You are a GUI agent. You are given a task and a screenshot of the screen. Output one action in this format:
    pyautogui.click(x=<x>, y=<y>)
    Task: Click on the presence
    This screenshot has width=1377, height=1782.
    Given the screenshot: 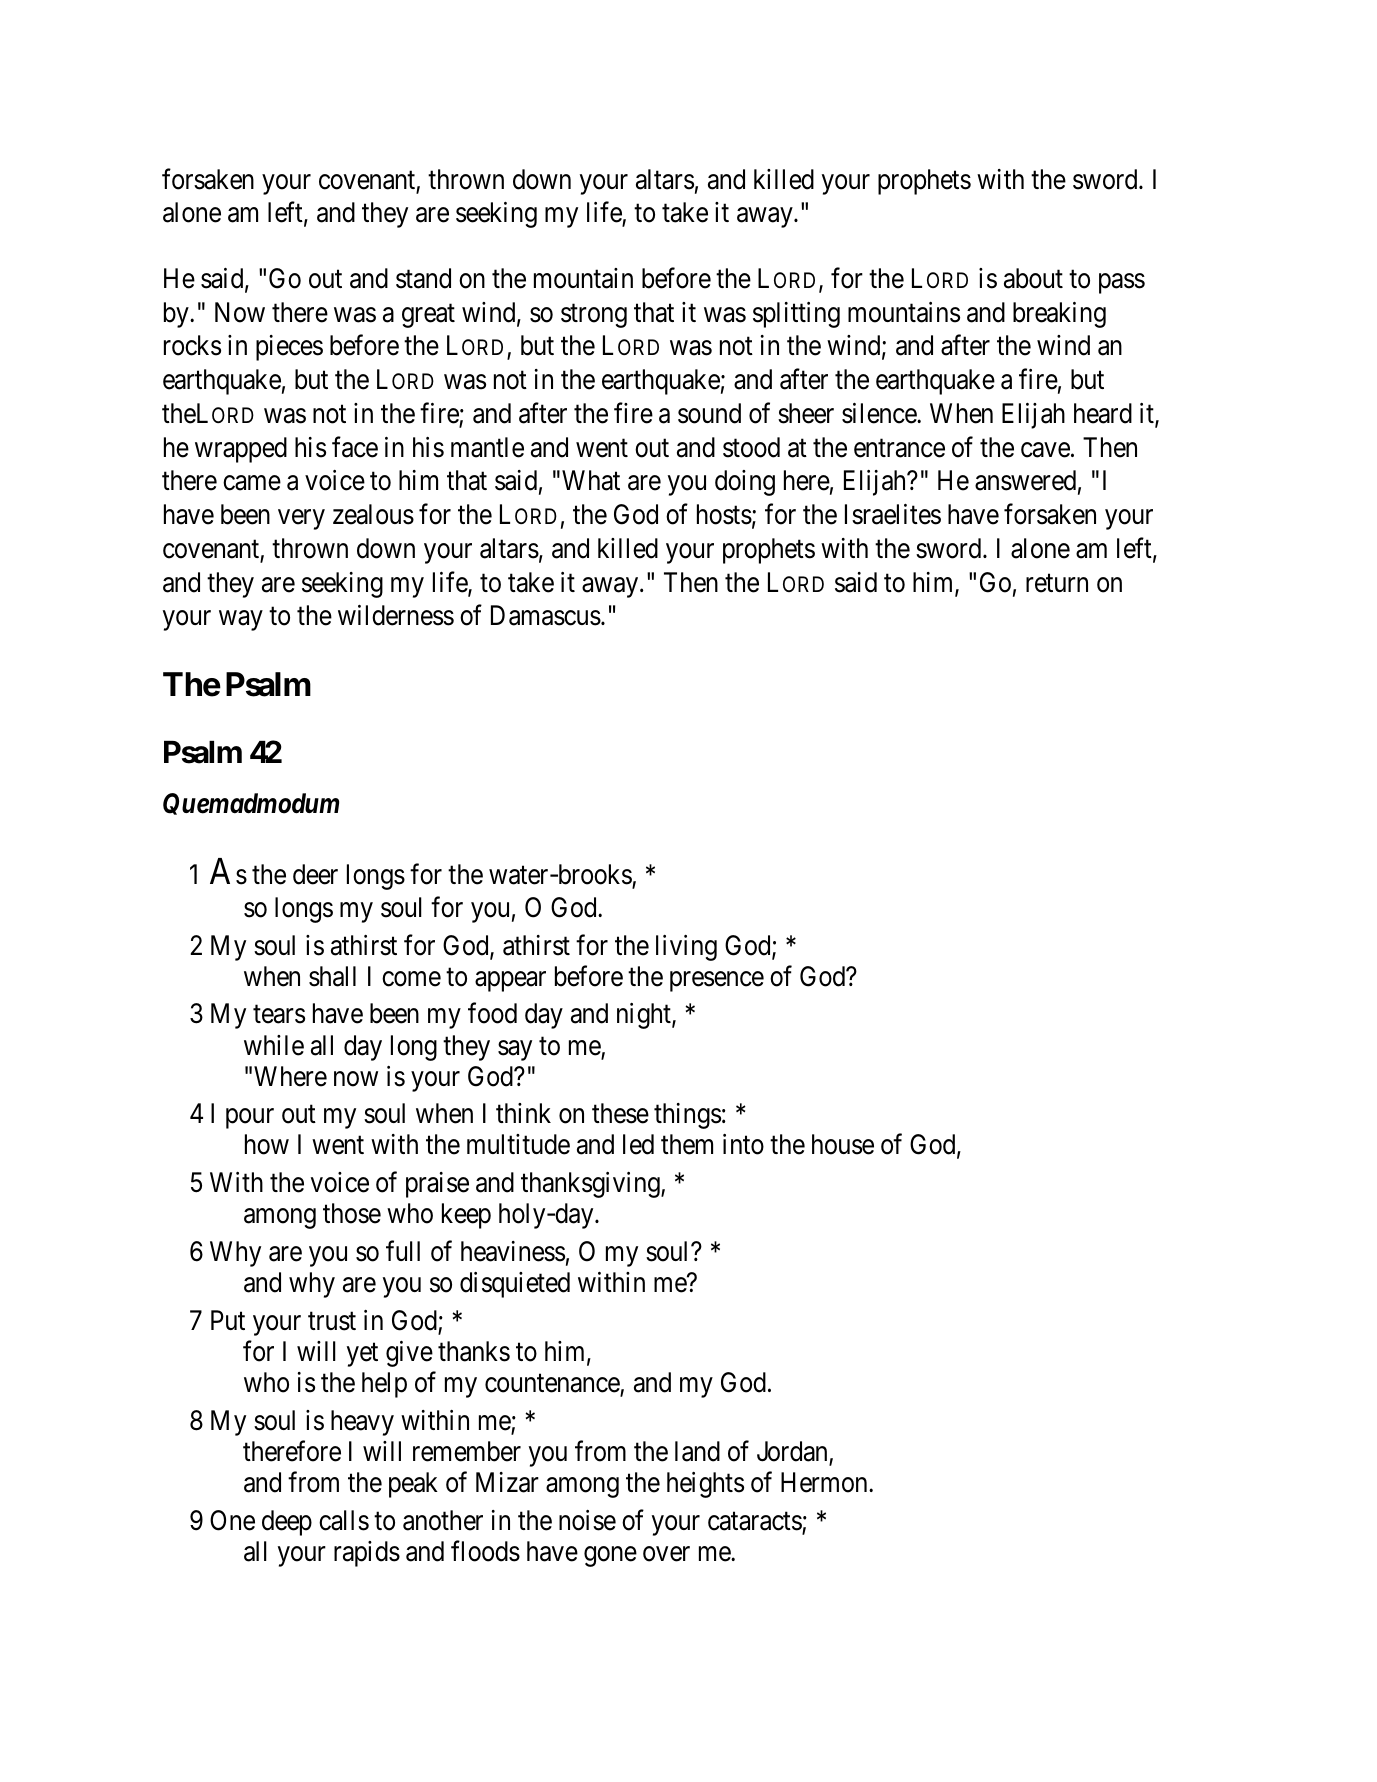 What is the action you would take?
    pyautogui.click(x=717, y=981)
